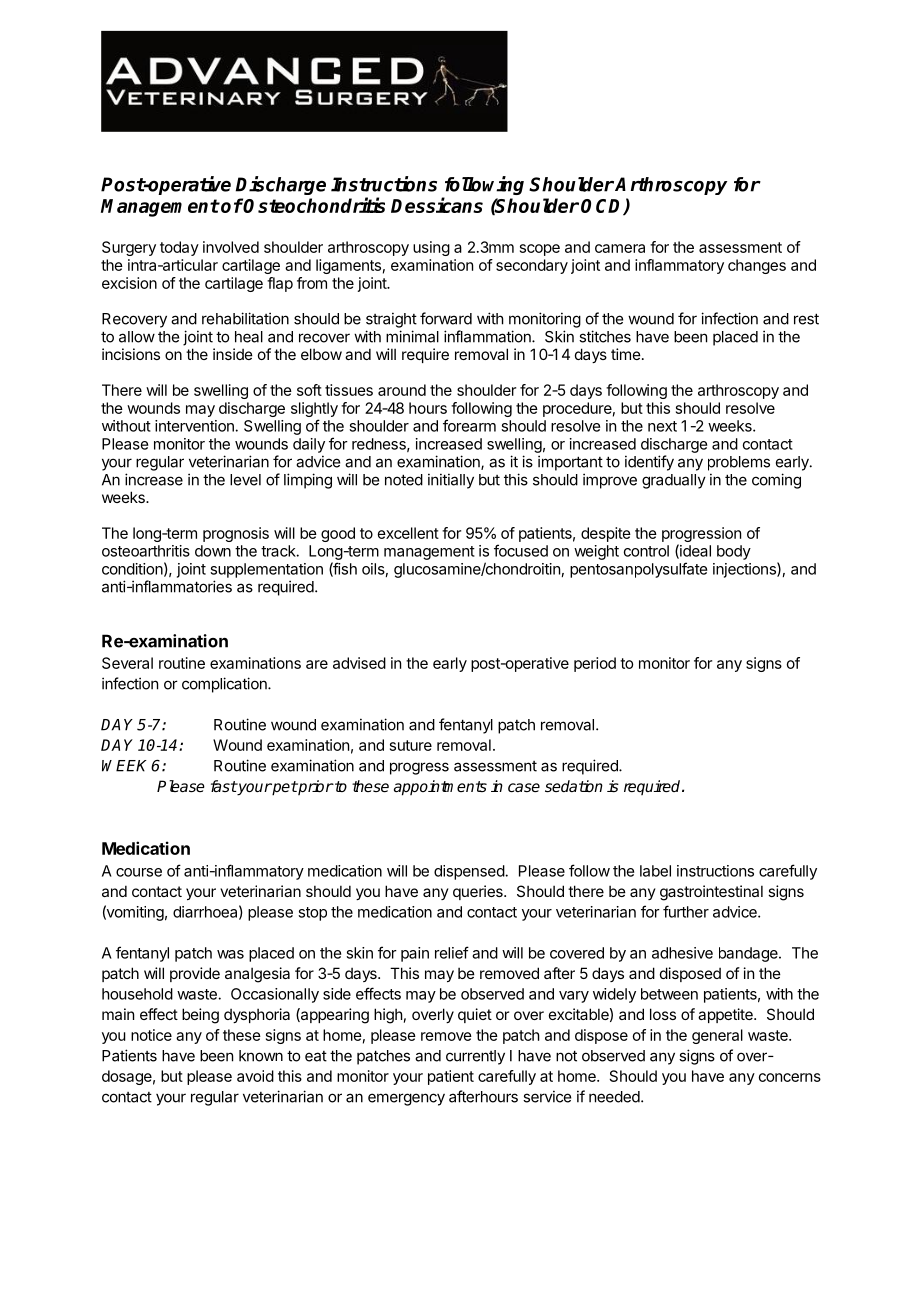  What do you see at coordinates (431, 248) in the screenshot?
I see `using` at bounding box center [431, 248].
